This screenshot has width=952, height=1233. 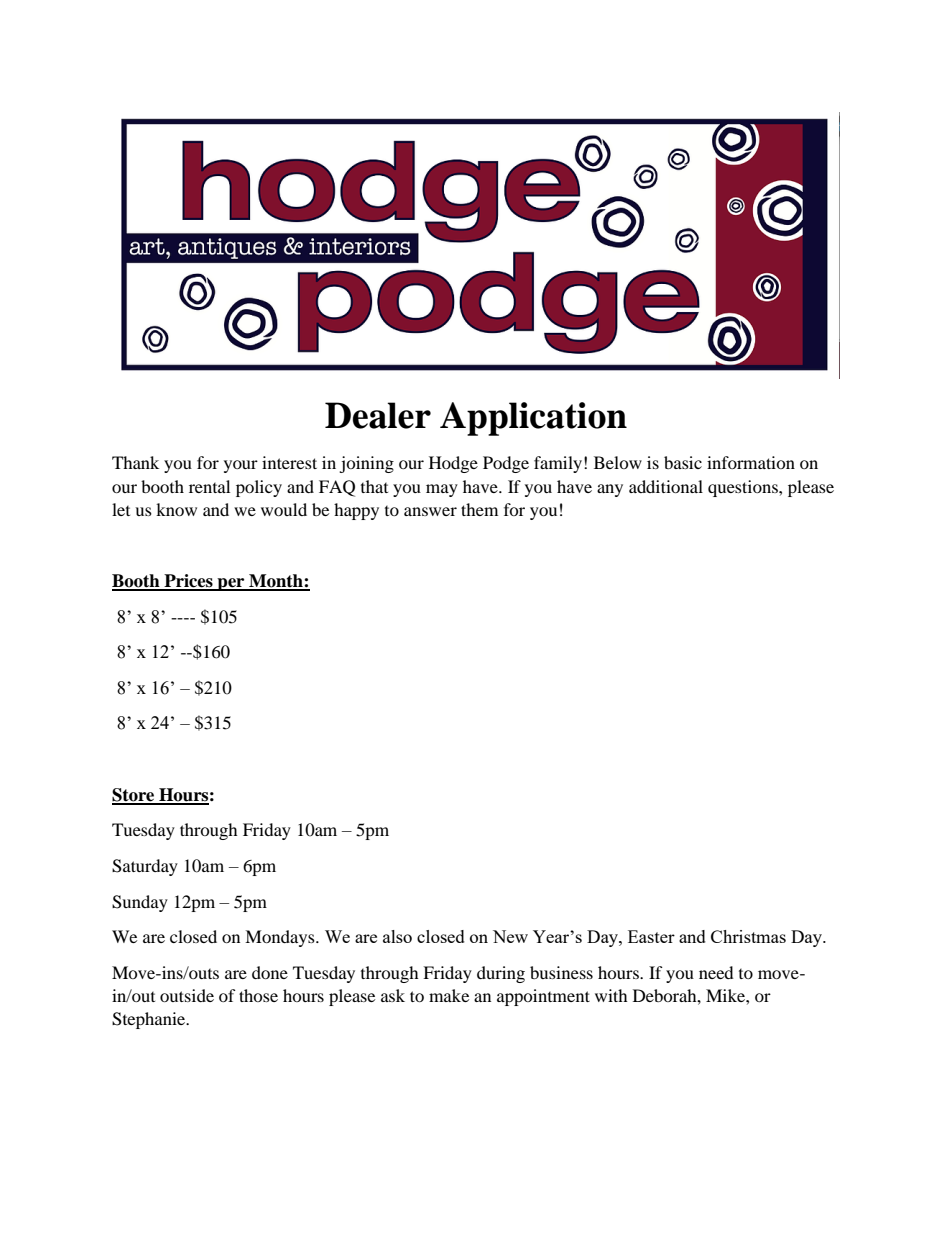 I want to click on Easter, so click(x=651, y=936).
